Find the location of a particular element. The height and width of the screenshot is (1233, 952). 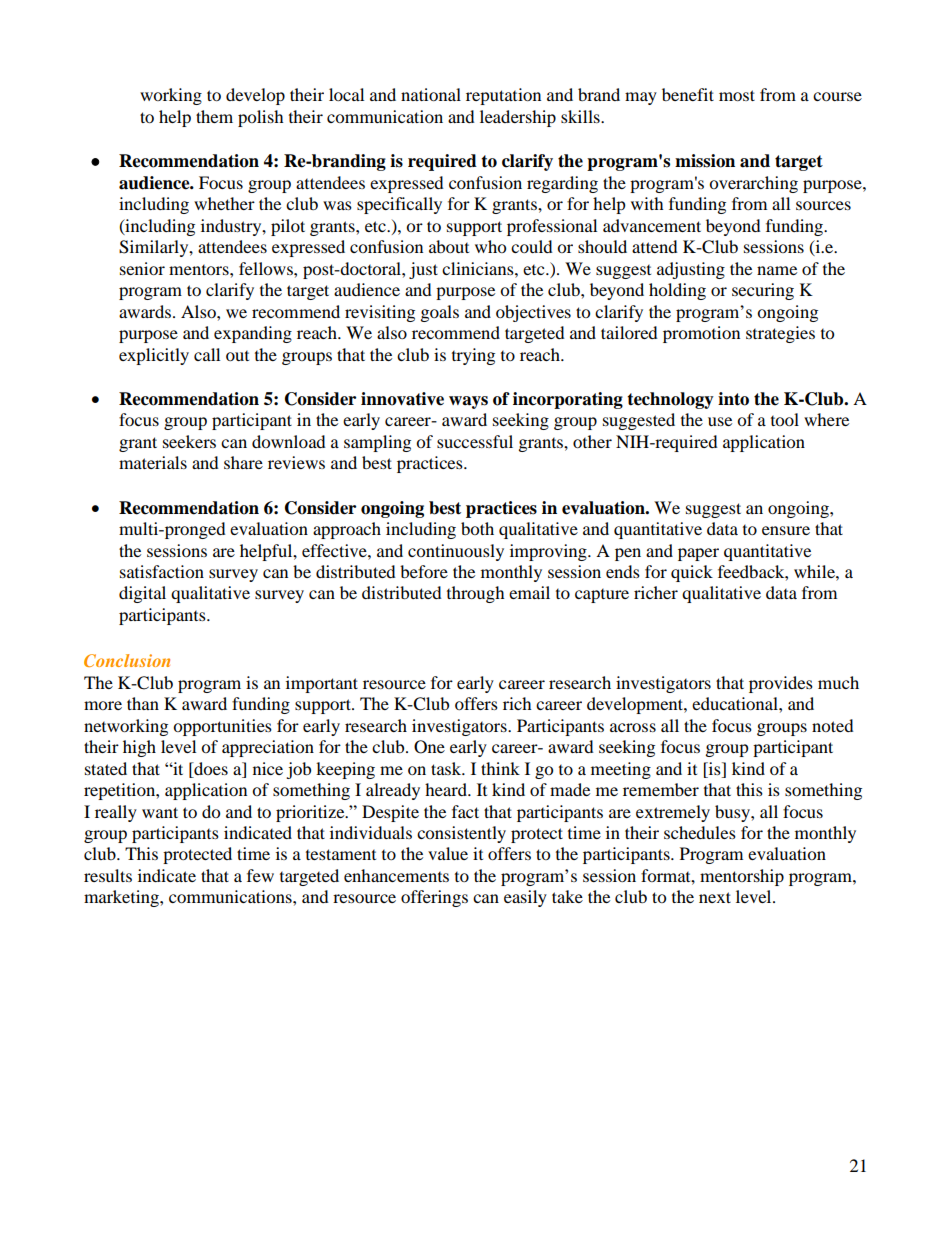

expanding is located at coordinates (253, 334).
